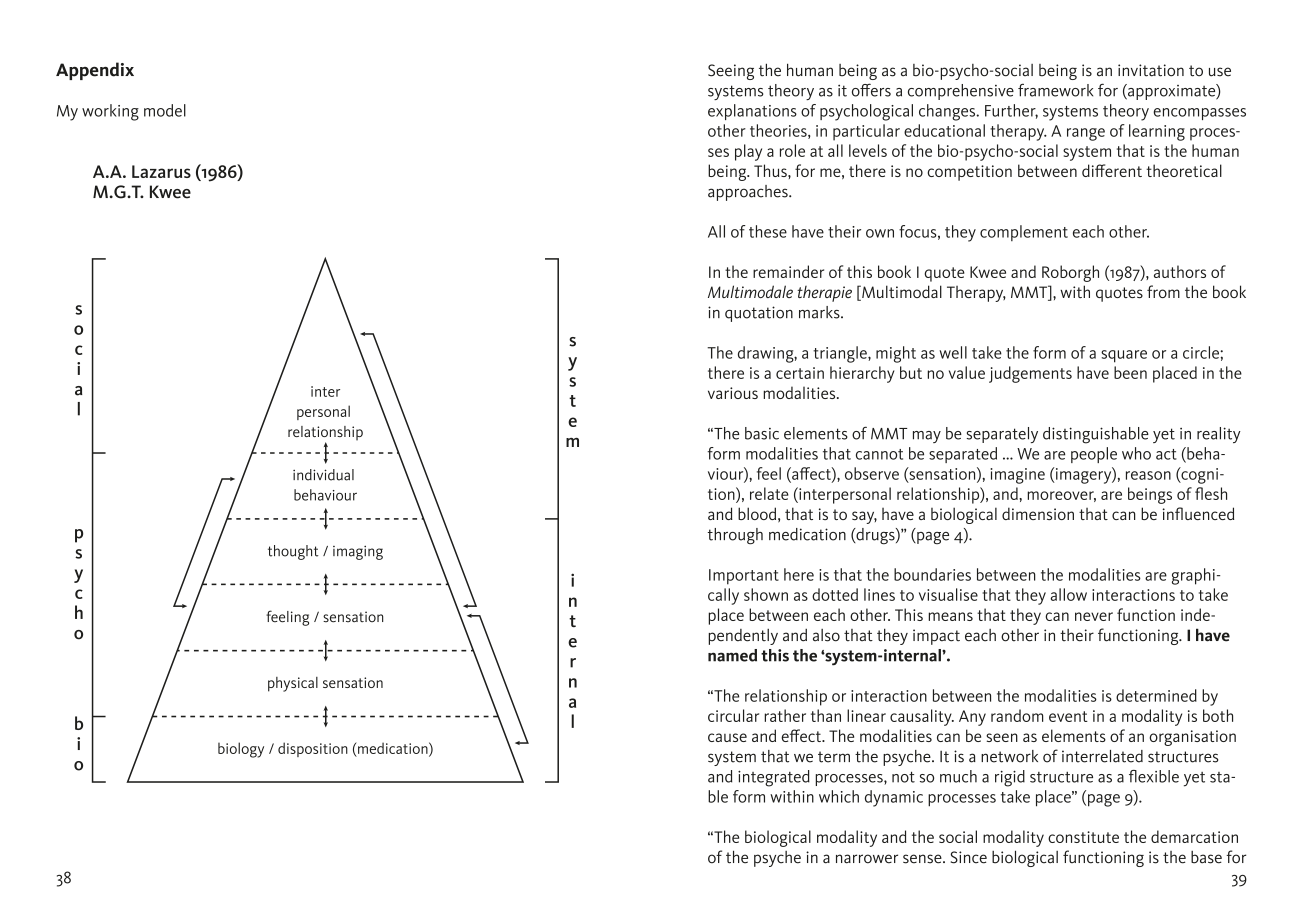  Describe the element at coordinates (165, 110) in the screenshot. I see `model` at that location.
